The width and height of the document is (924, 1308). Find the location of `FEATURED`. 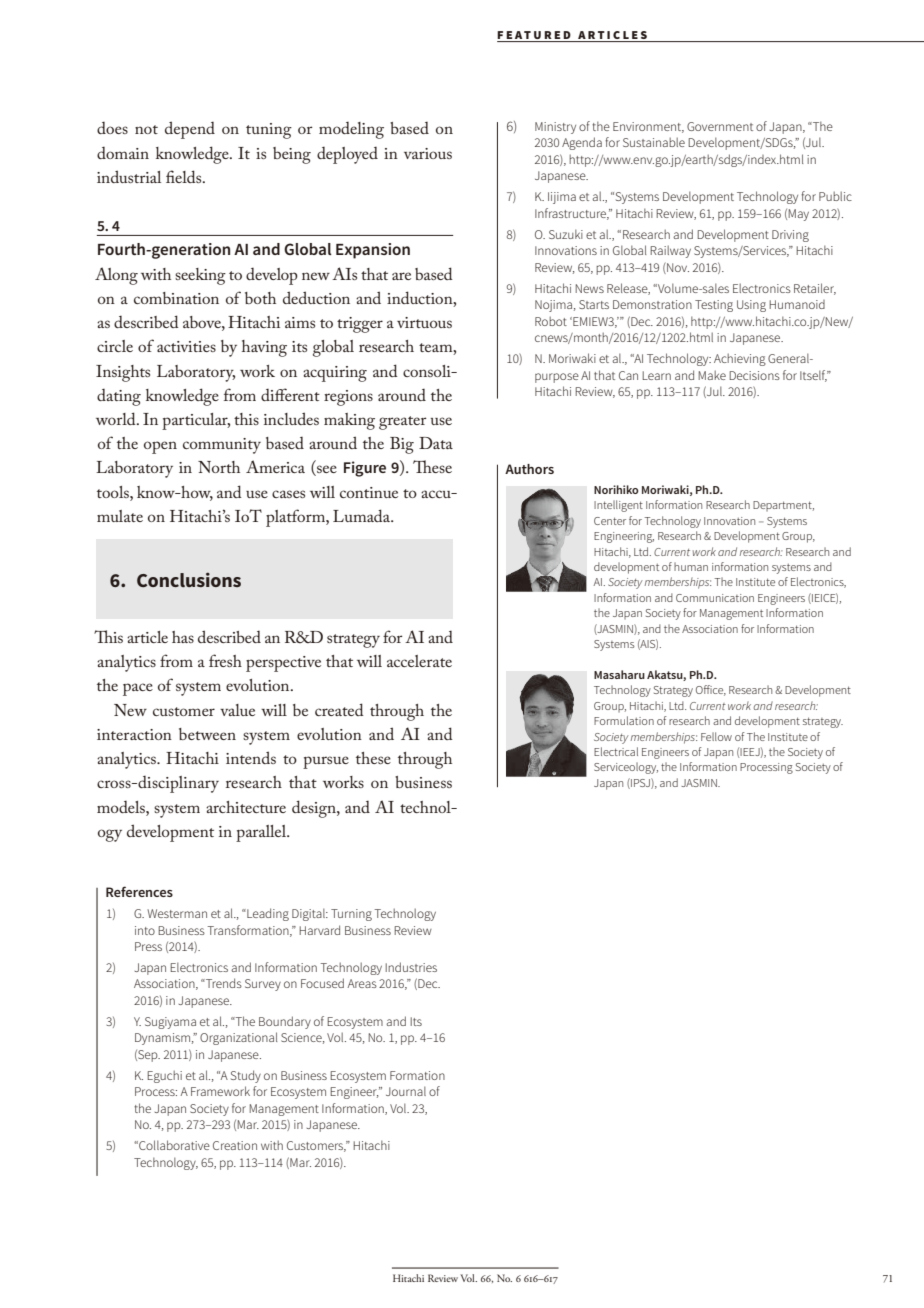

FEATURED is located at coordinates (534, 35).
